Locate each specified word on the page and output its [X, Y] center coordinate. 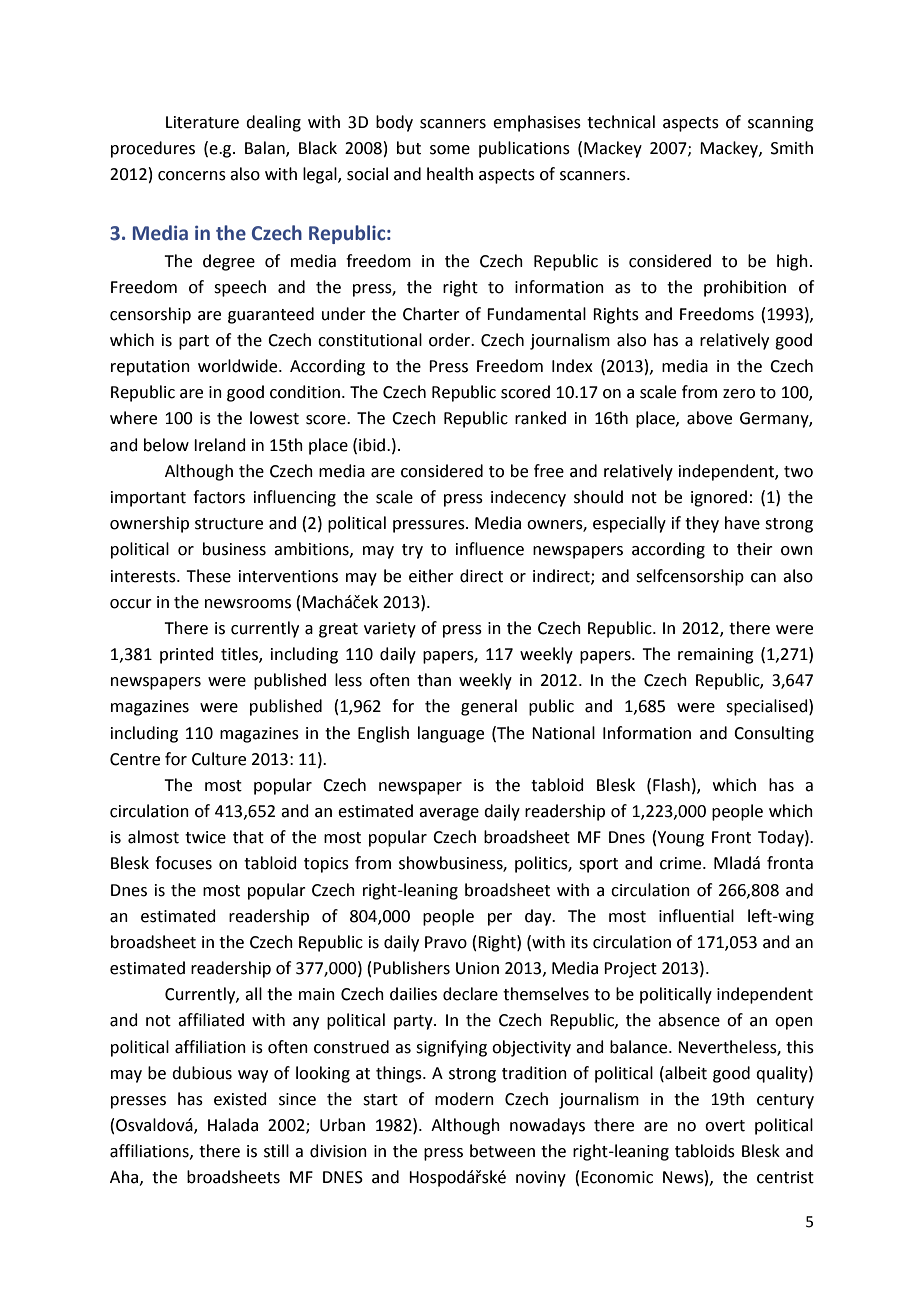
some [450, 150]
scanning [781, 124]
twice [205, 837]
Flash [671, 785]
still [276, 1151]
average [449, 814]
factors [219, 497]
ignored [719, 498]
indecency [528, 498]
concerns [192, 176]
